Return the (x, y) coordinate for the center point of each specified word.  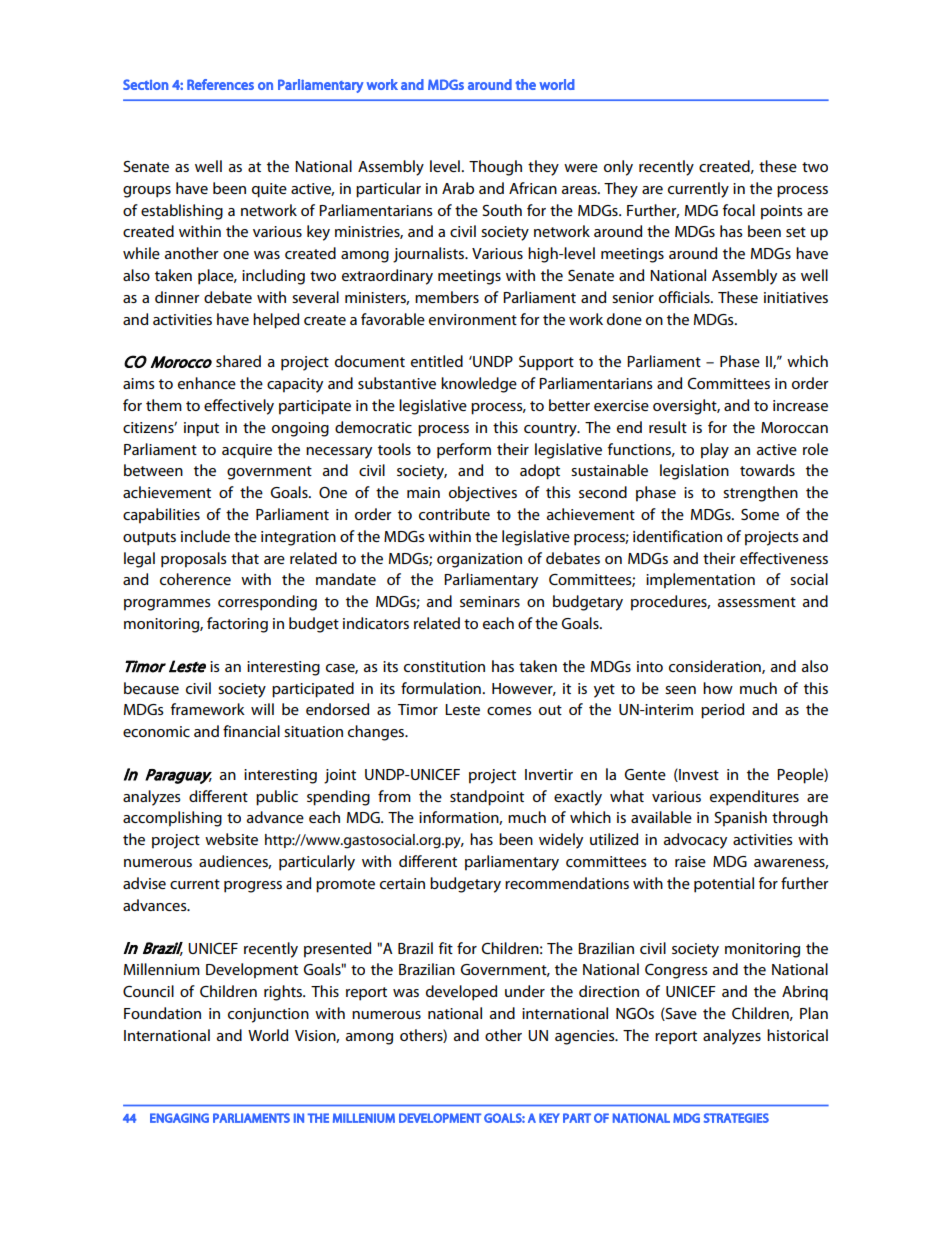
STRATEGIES (736, 1118)
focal (739, 210)
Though (495, 168)
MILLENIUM (364, 1118)
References (220, 84)
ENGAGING (179, 1118)
